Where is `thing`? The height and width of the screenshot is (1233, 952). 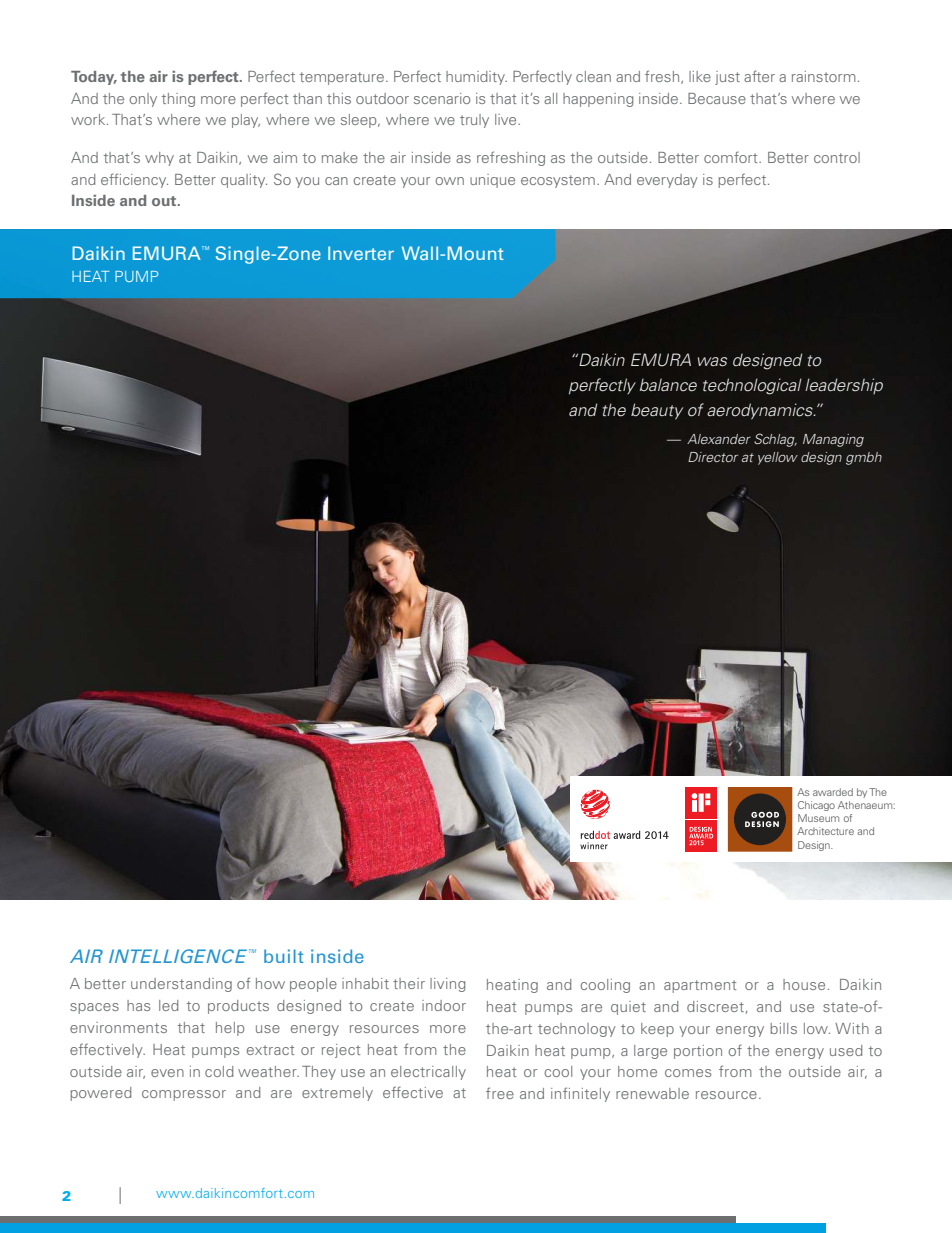
thing is located at coordinates (178, 100).
